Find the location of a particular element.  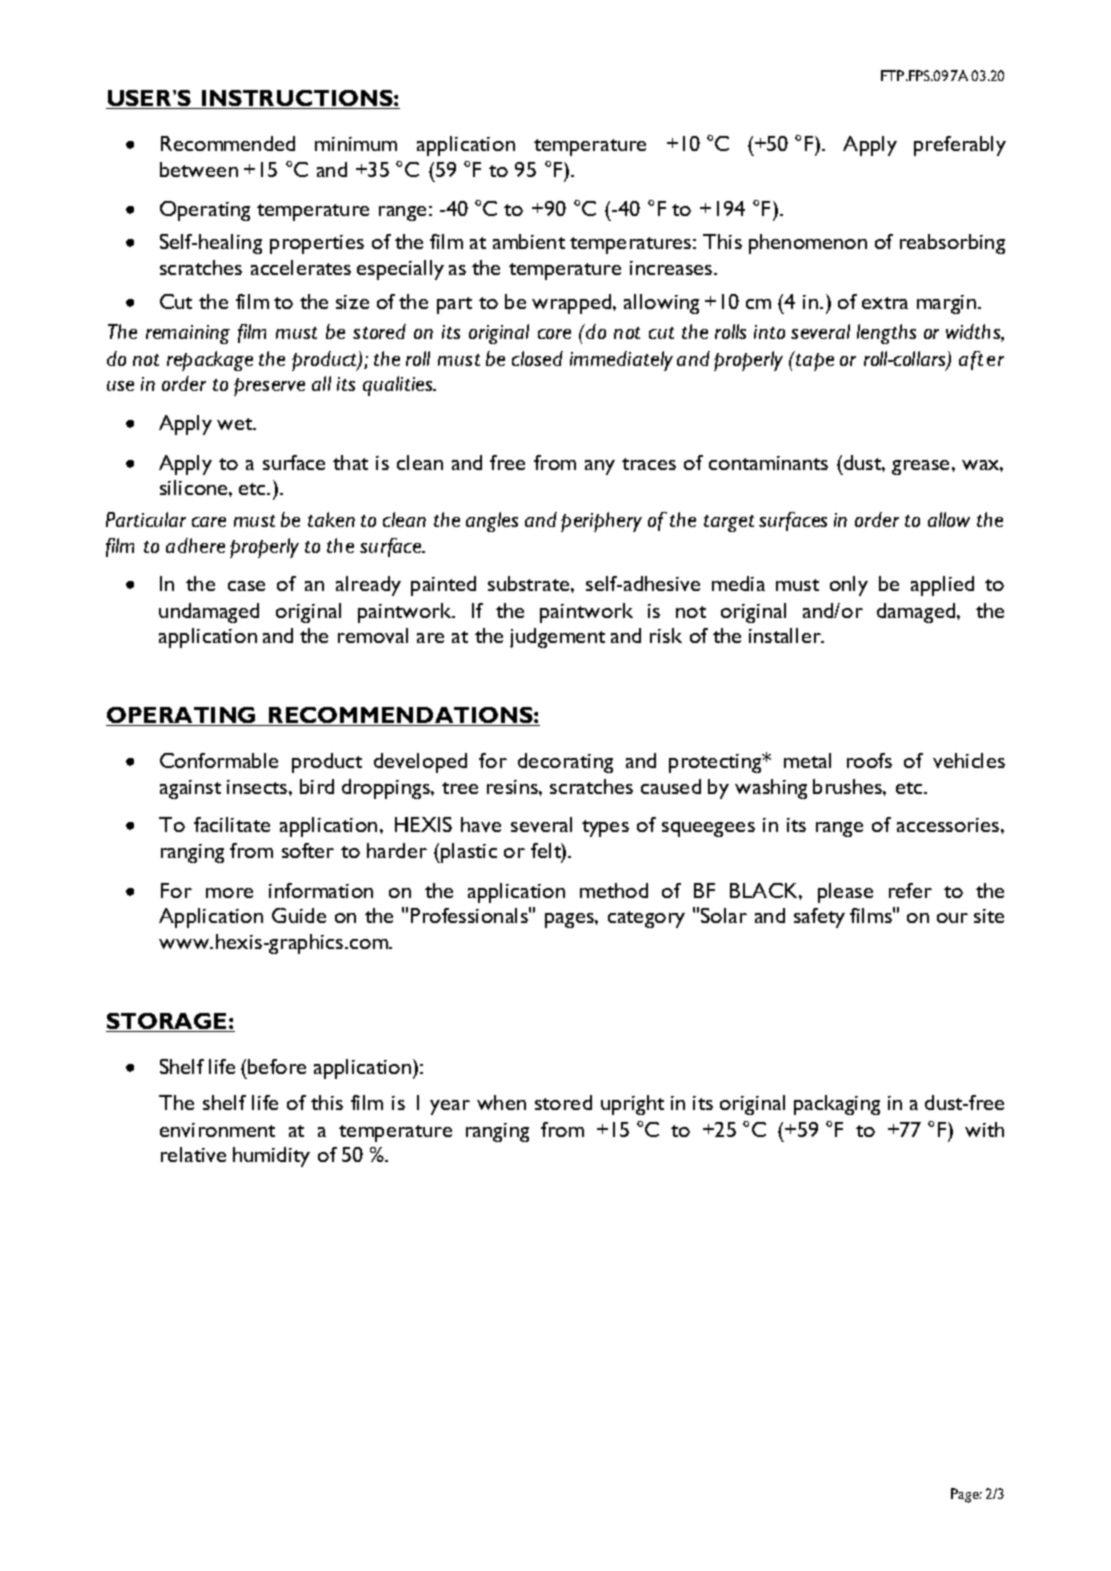

roofs is located at coordinates (869, 760).
